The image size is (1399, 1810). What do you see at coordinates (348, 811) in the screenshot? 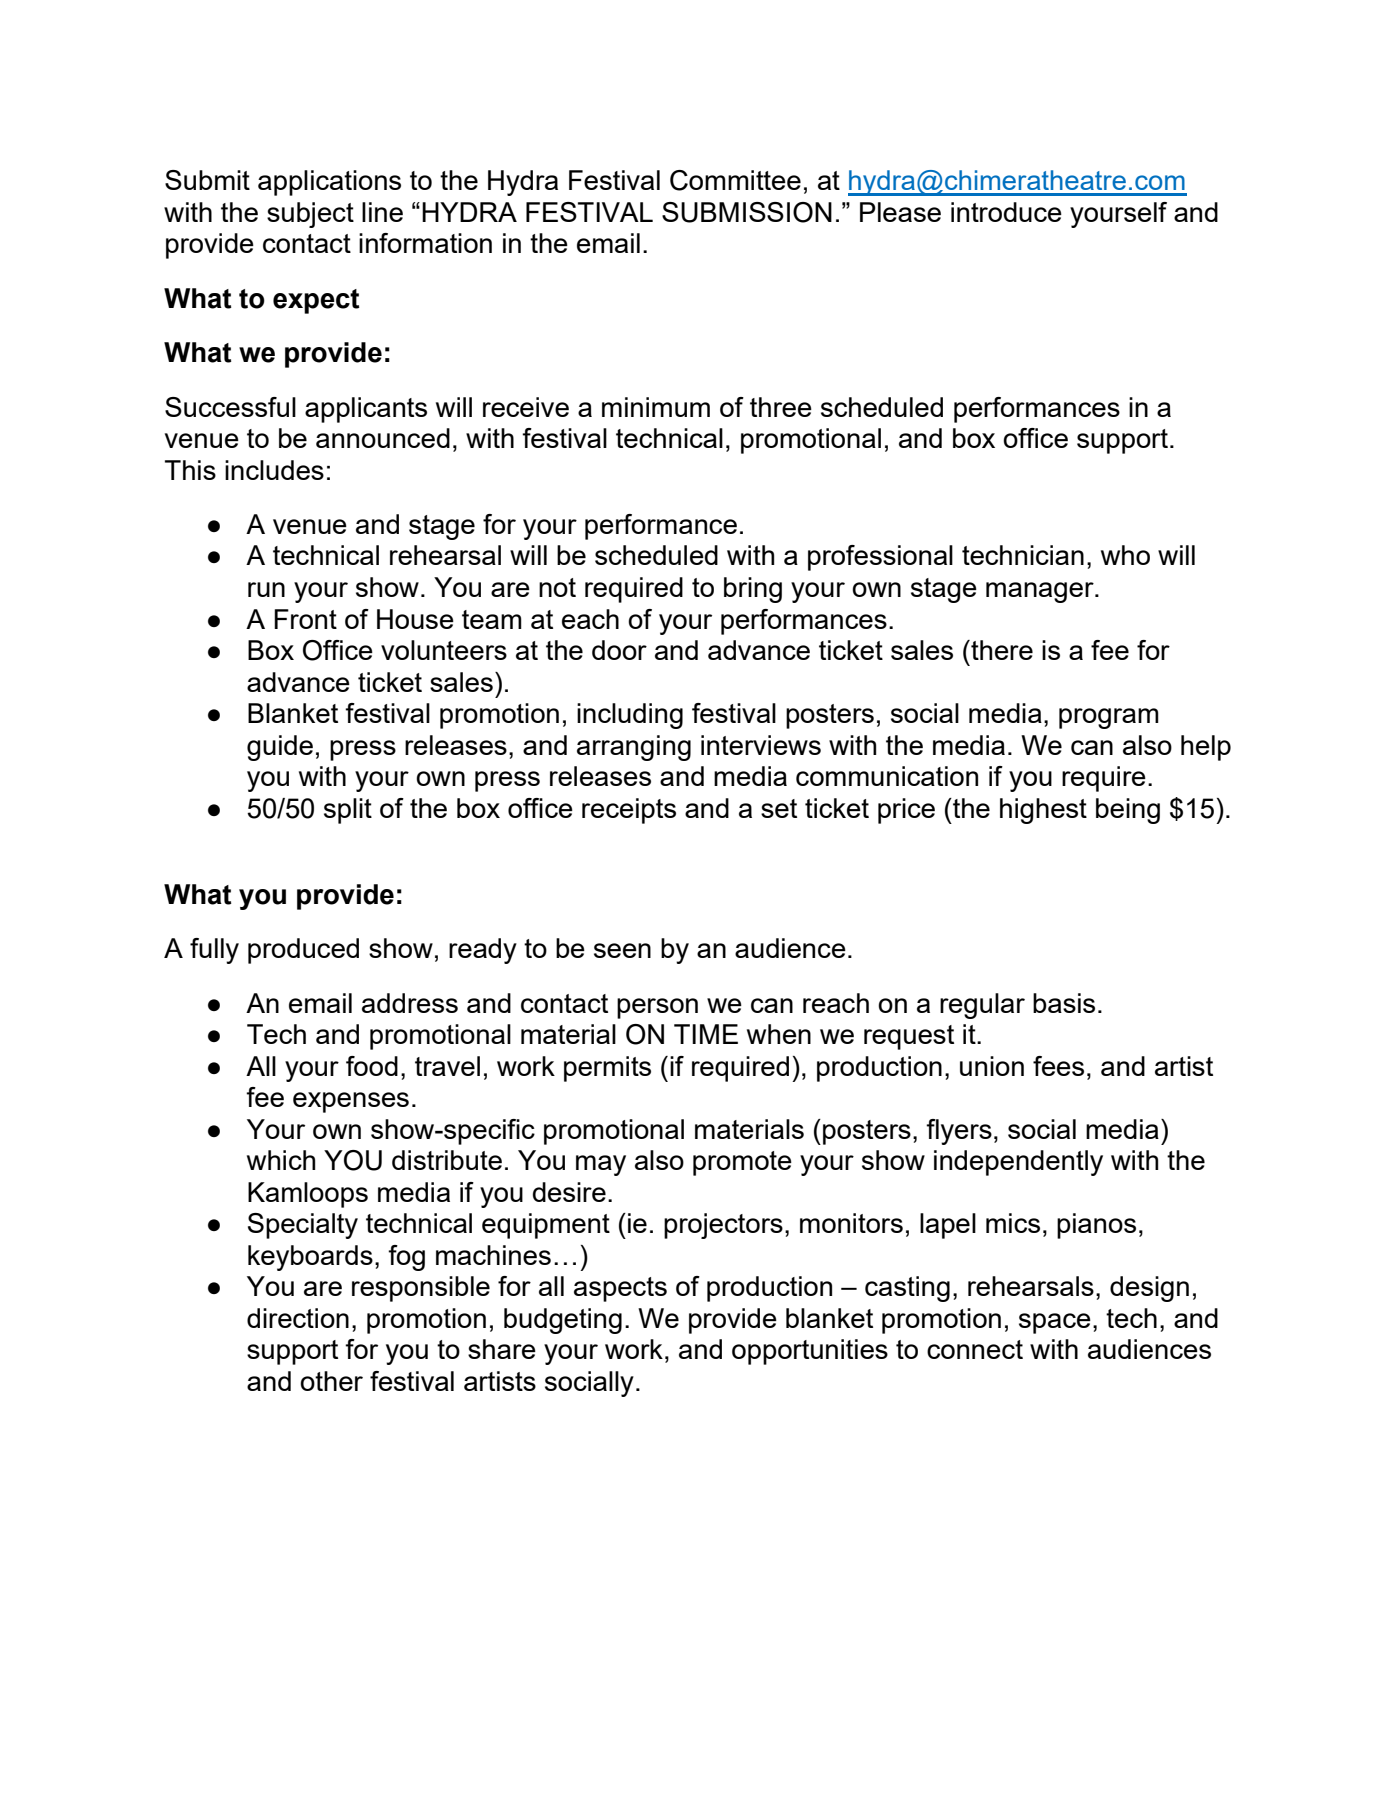
I see `split` at bounding box center [348, 811].
